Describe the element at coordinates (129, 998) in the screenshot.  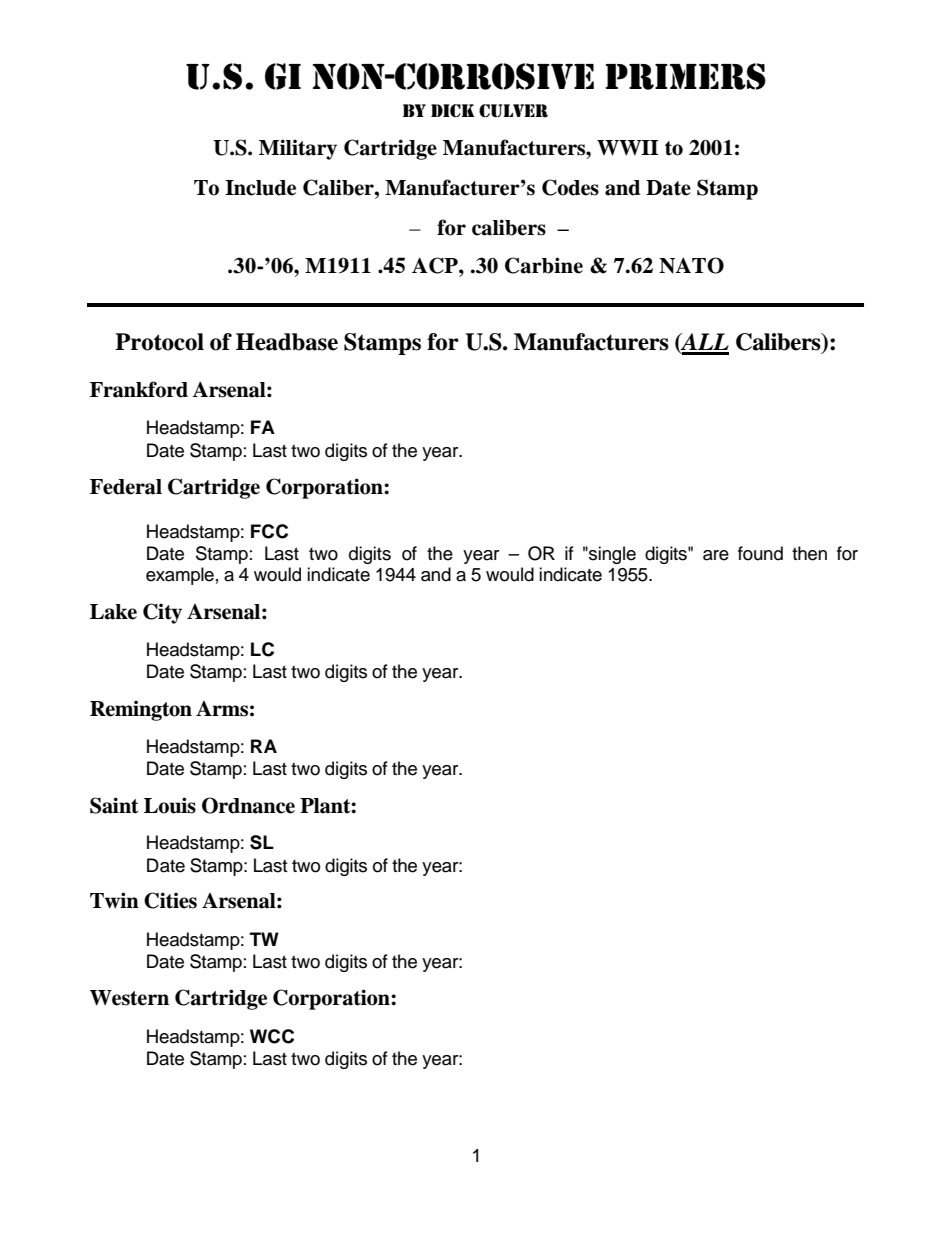
I see `Western` at that location.
